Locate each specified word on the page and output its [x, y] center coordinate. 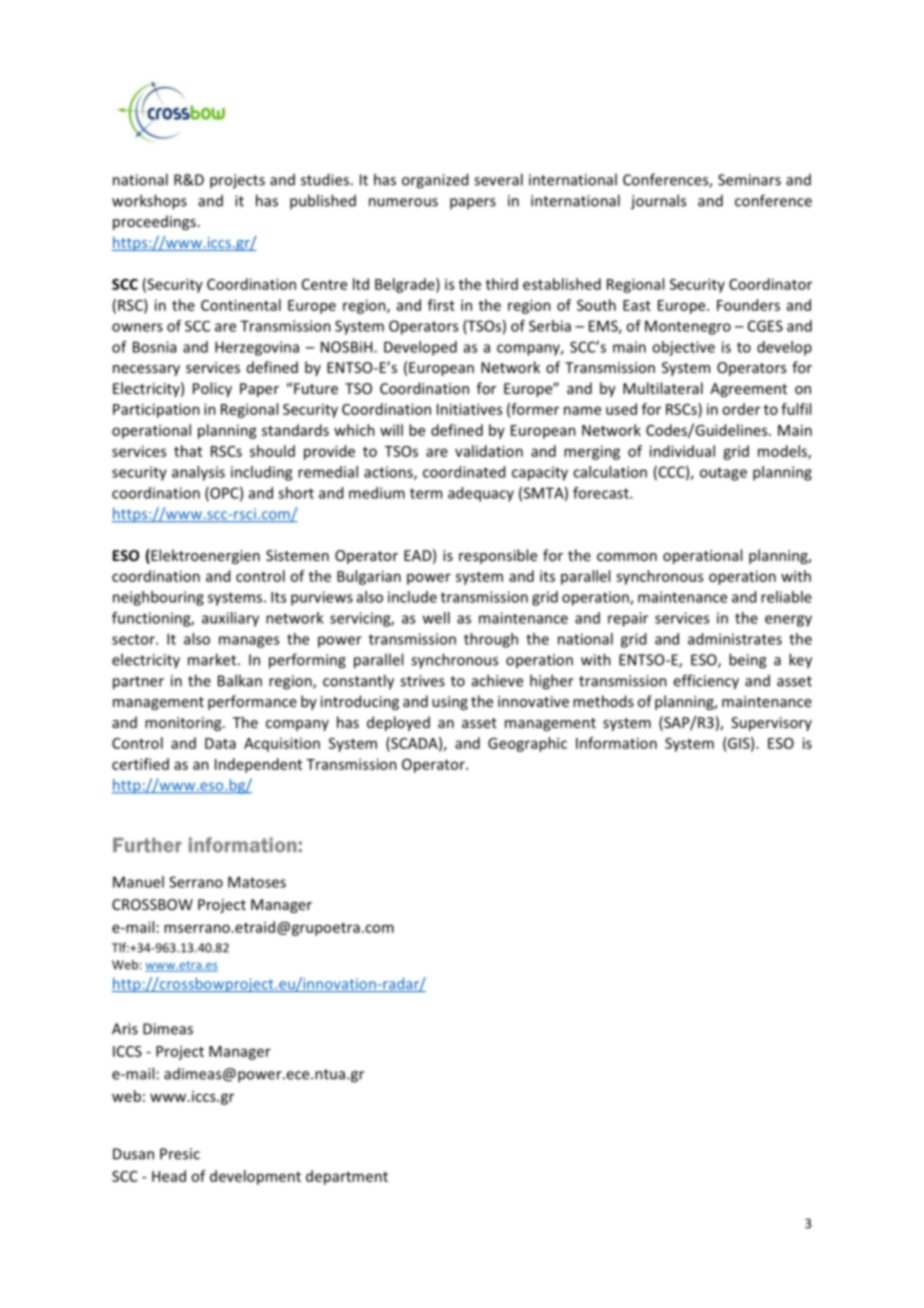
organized [435, 181]
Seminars [749, 180]
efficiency [706, 682]
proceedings [154, 222]
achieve [497, 680]
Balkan [240, 680]
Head [169, 1176]
